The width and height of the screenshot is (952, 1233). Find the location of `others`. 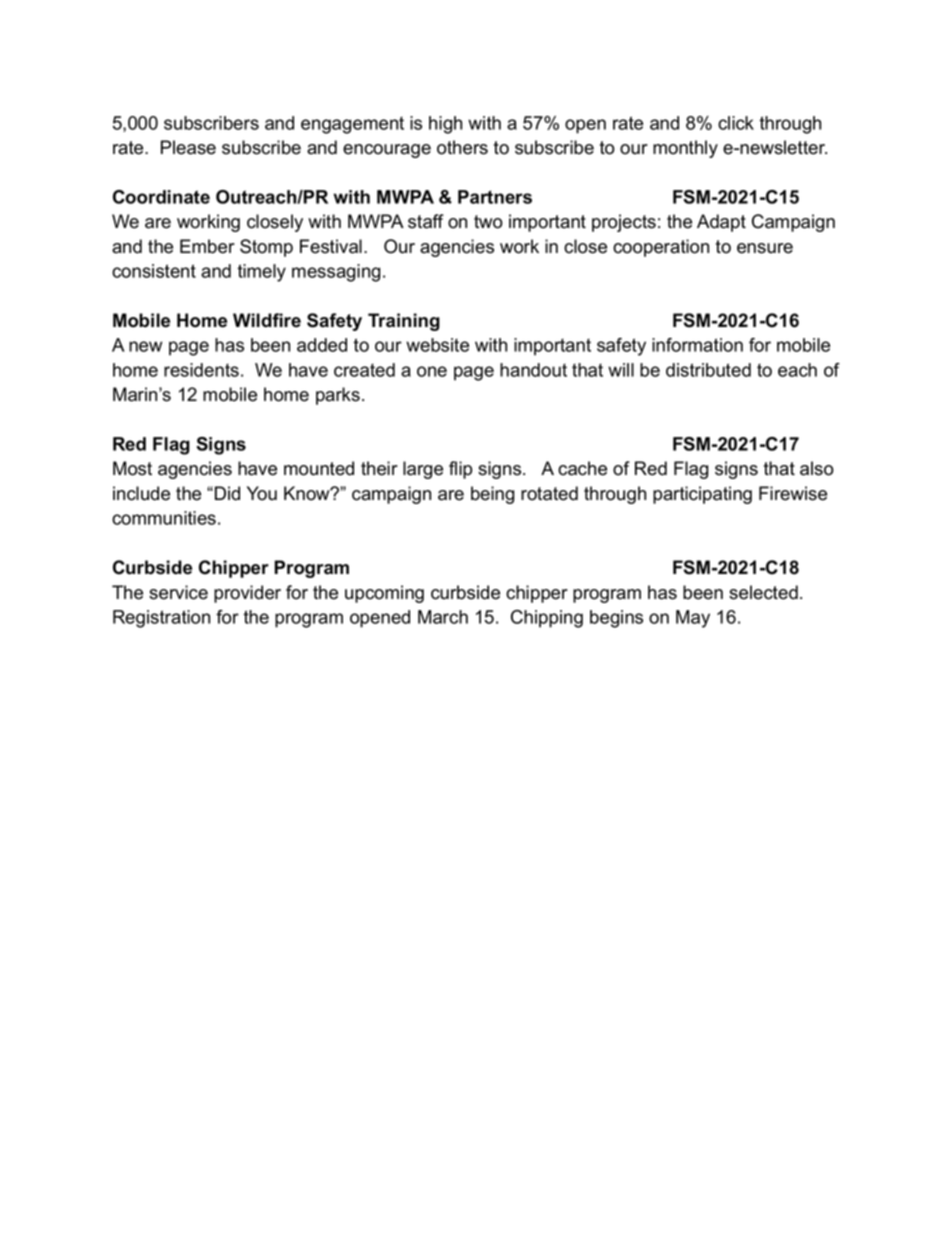

others is located at coordinates (462, 147).
